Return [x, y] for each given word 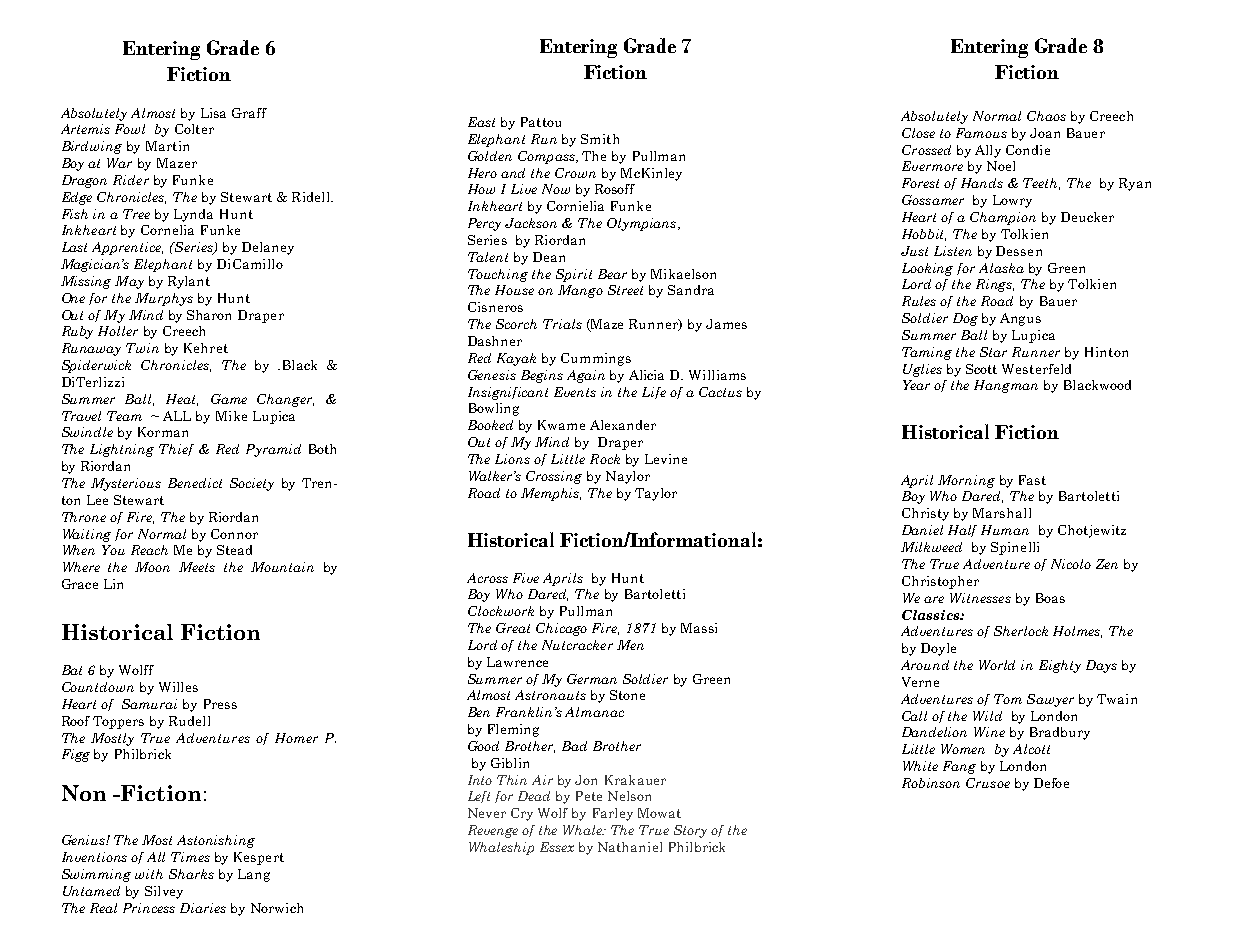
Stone [627, 695]
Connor [234, 534]
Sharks [191, 874]
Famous [981, 133]
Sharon [209, 315]
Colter [194, 129]
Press [220, 704]
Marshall [1002, 513]
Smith [600, 139]
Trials [562, 324]
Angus [1020, 319]
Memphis [551, 494]
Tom [1008, 699]
